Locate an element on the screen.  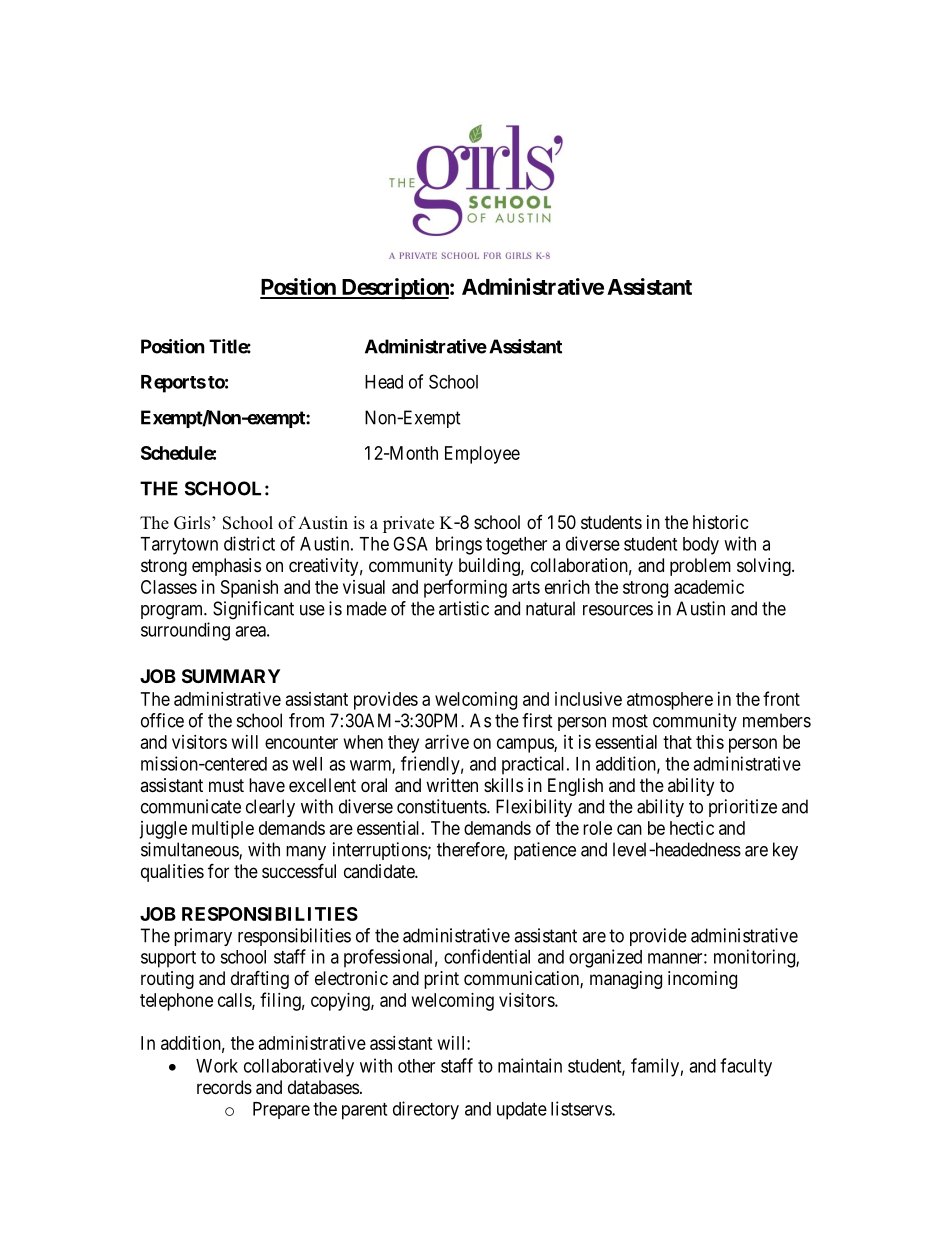
Girls is located at coordinates (193, 523).
